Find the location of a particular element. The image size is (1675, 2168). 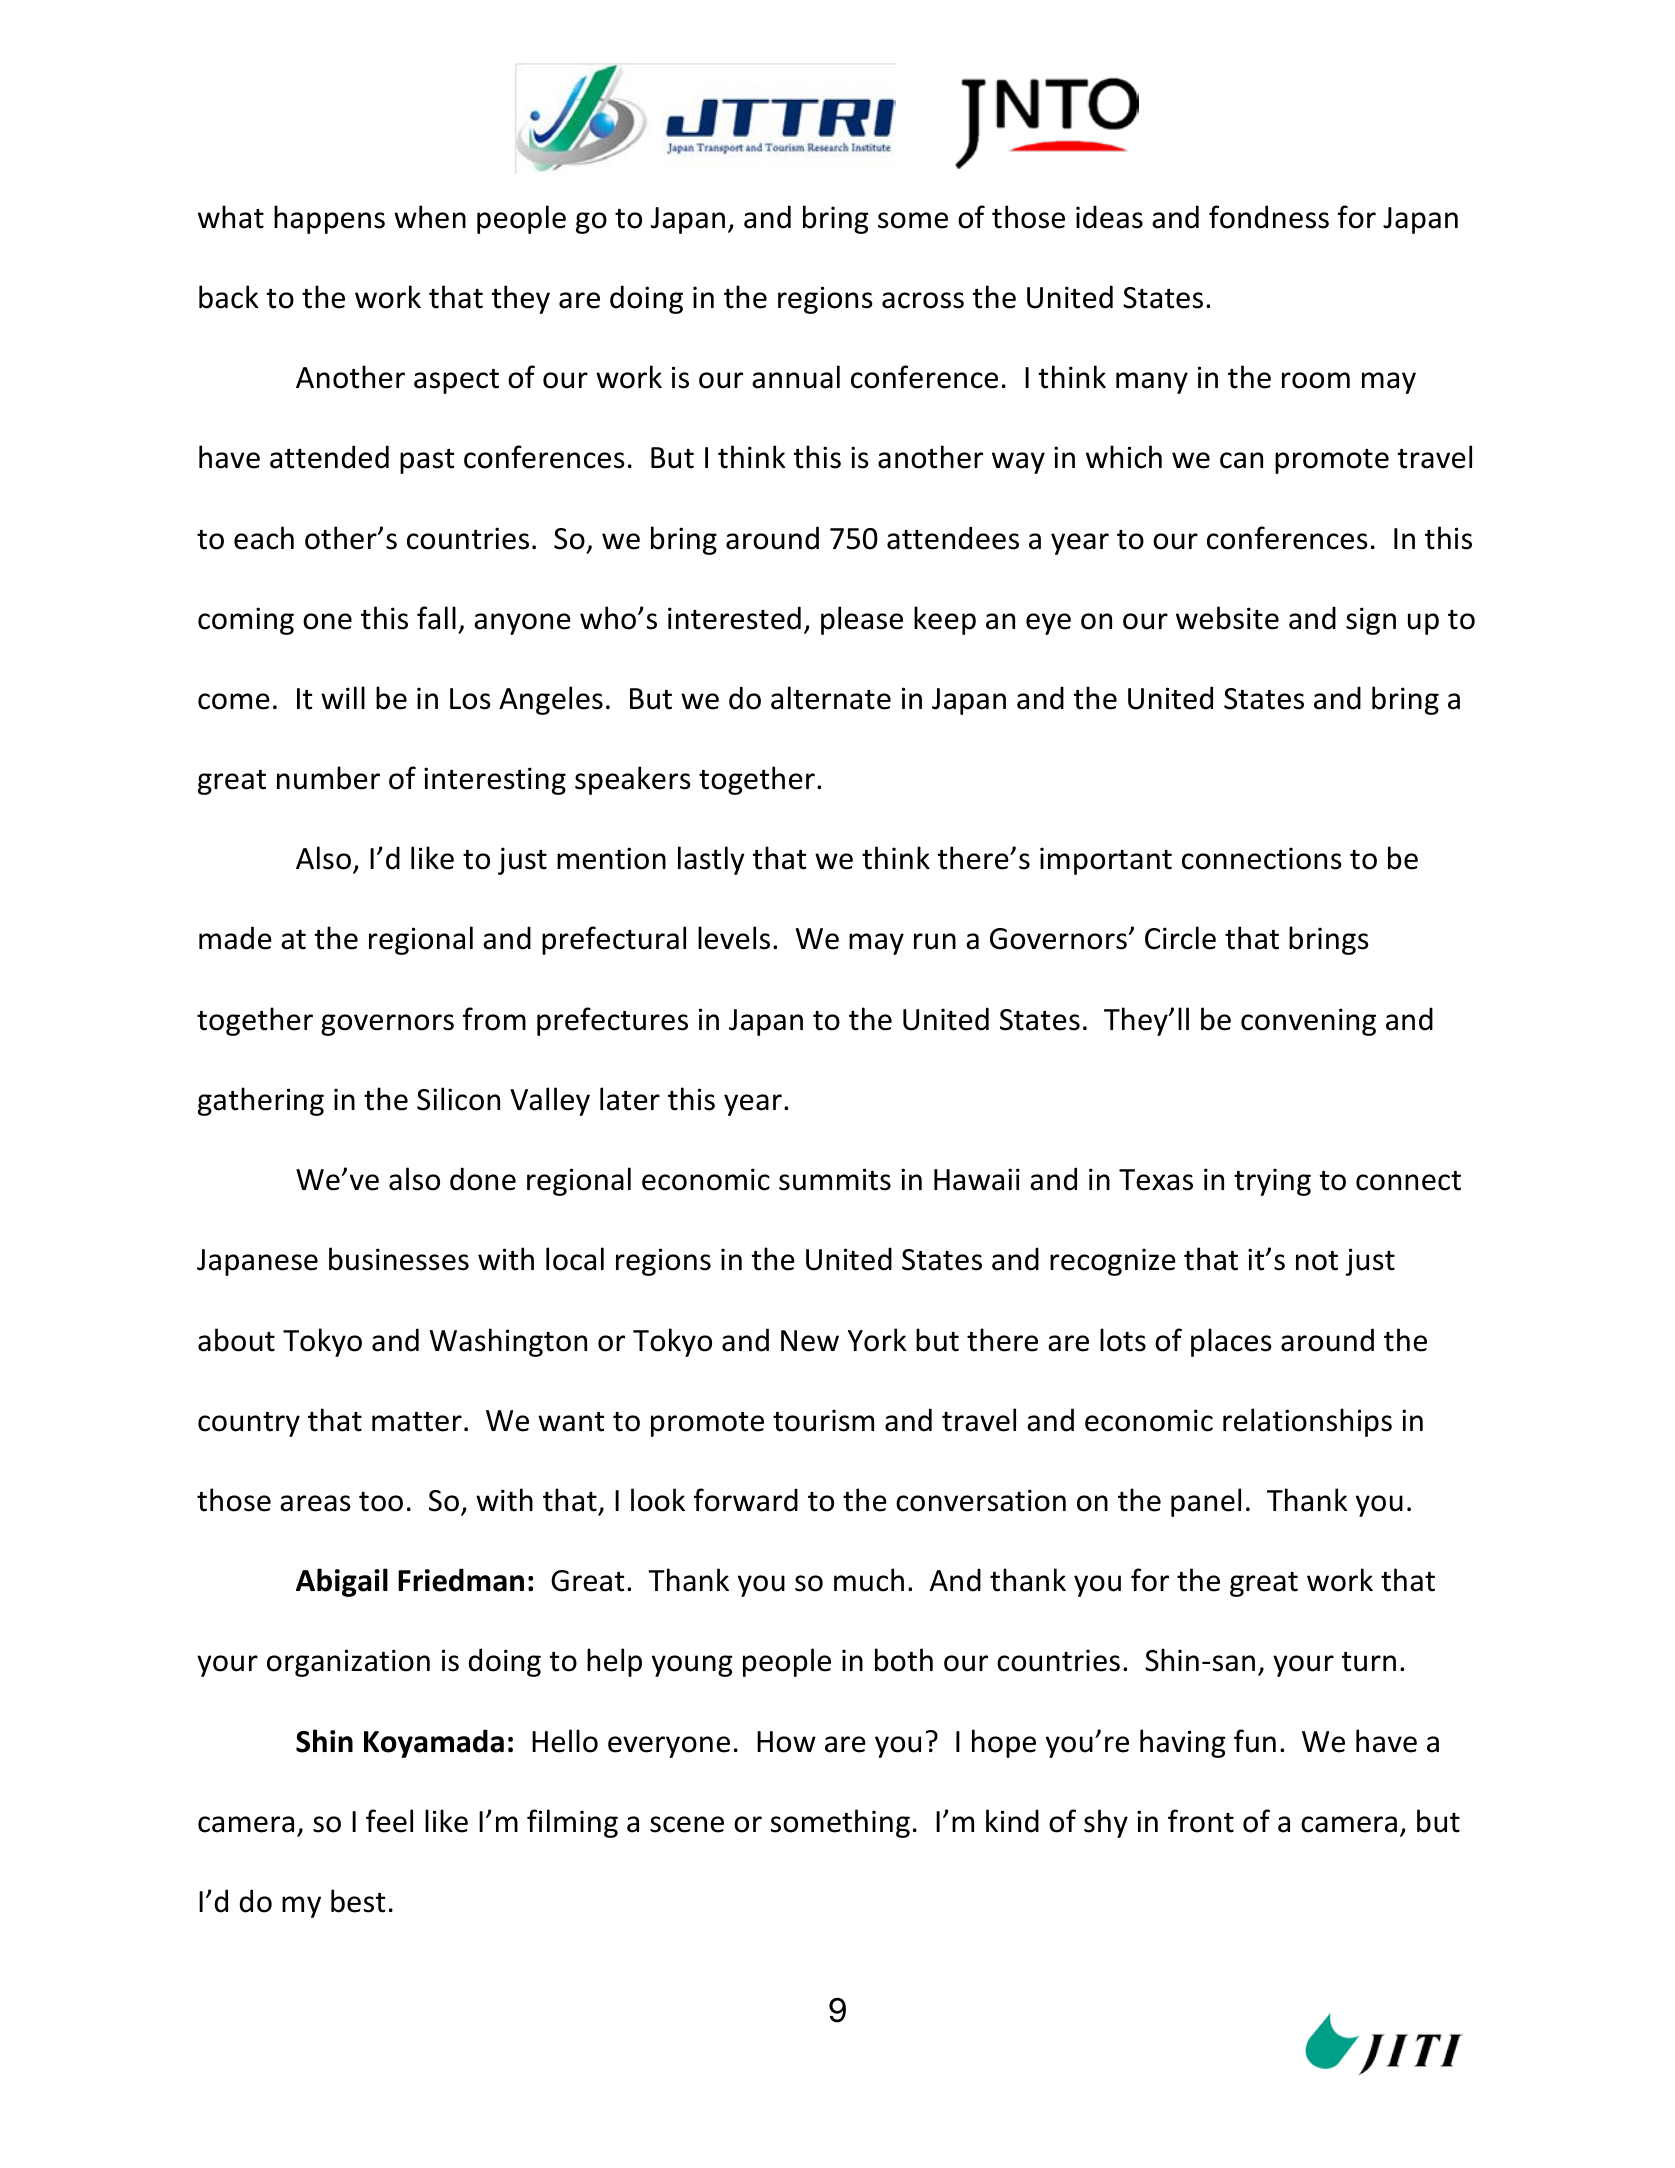

happens is located at coordinates (329, 219).
